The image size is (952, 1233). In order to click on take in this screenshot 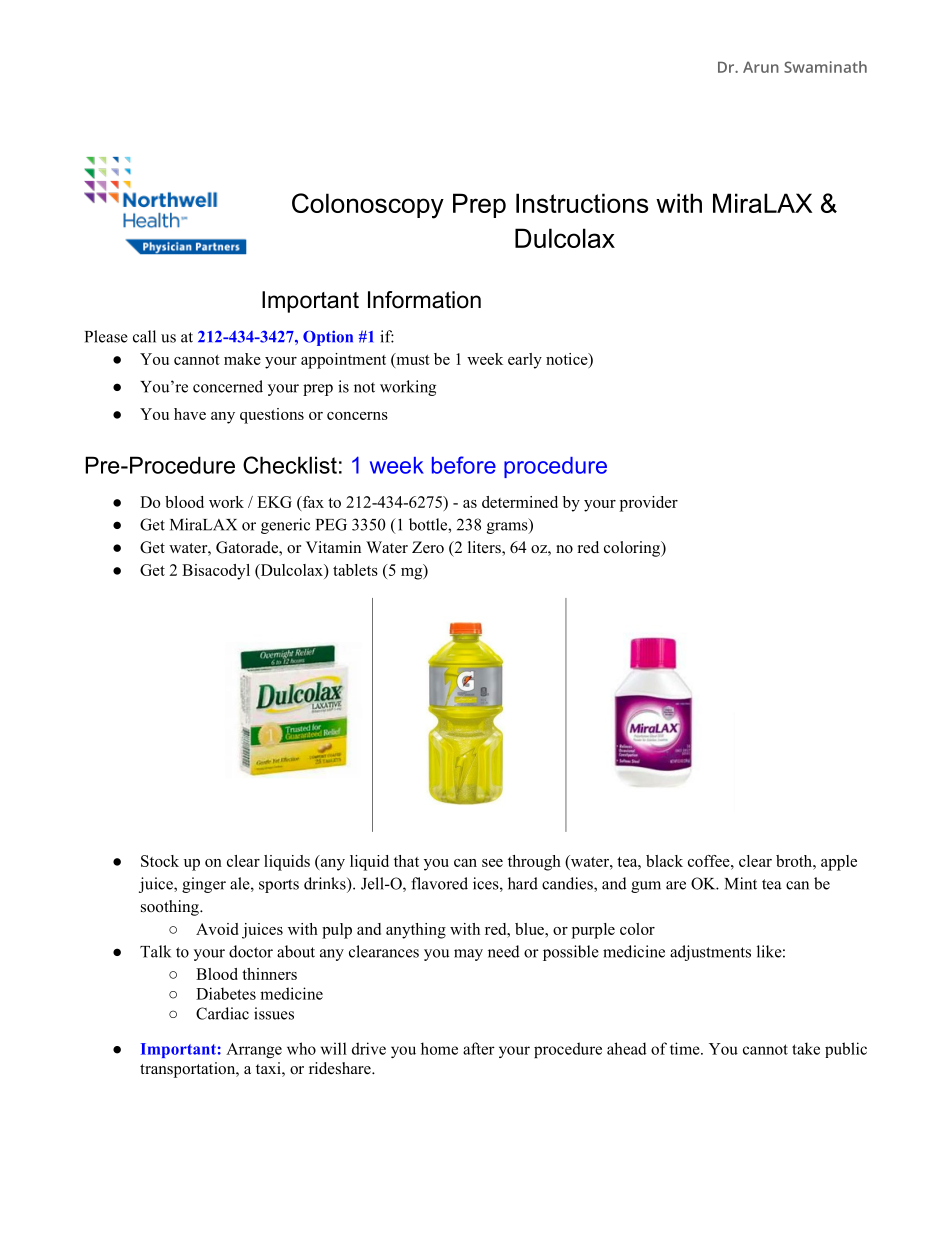, I will do `click(806, 1048)`.
